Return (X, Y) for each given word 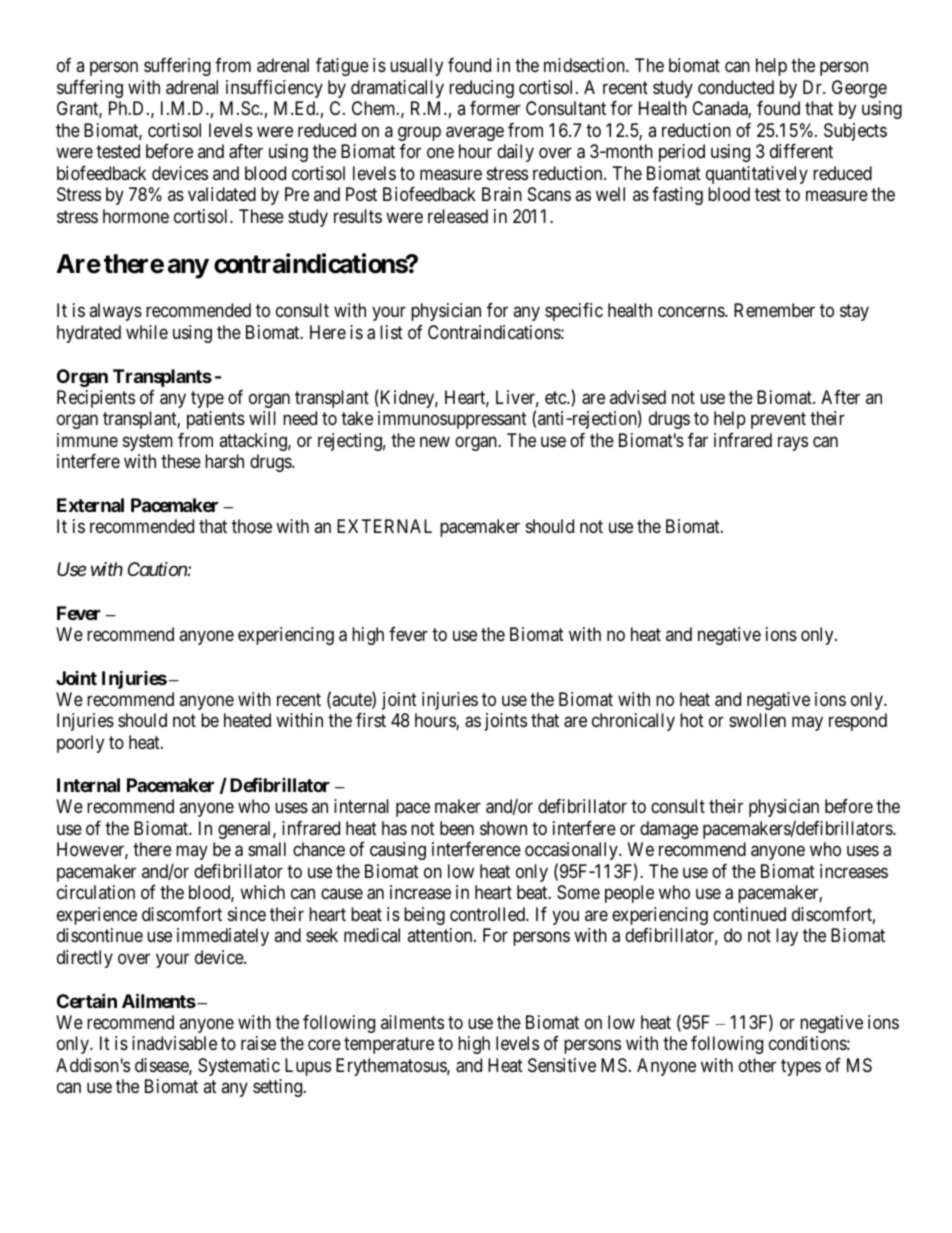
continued (749, 914)
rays (793, 443)
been (457, 828)
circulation (96, 892)
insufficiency (274, 89)
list (391, 332)
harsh (224, 461)
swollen (757, 720)
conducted (736, 87)
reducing (481, 89)
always (115, 312)
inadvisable (174, 1043)
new (435, 441)
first (371, 720)
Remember (774, 310)
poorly (80, 744)
